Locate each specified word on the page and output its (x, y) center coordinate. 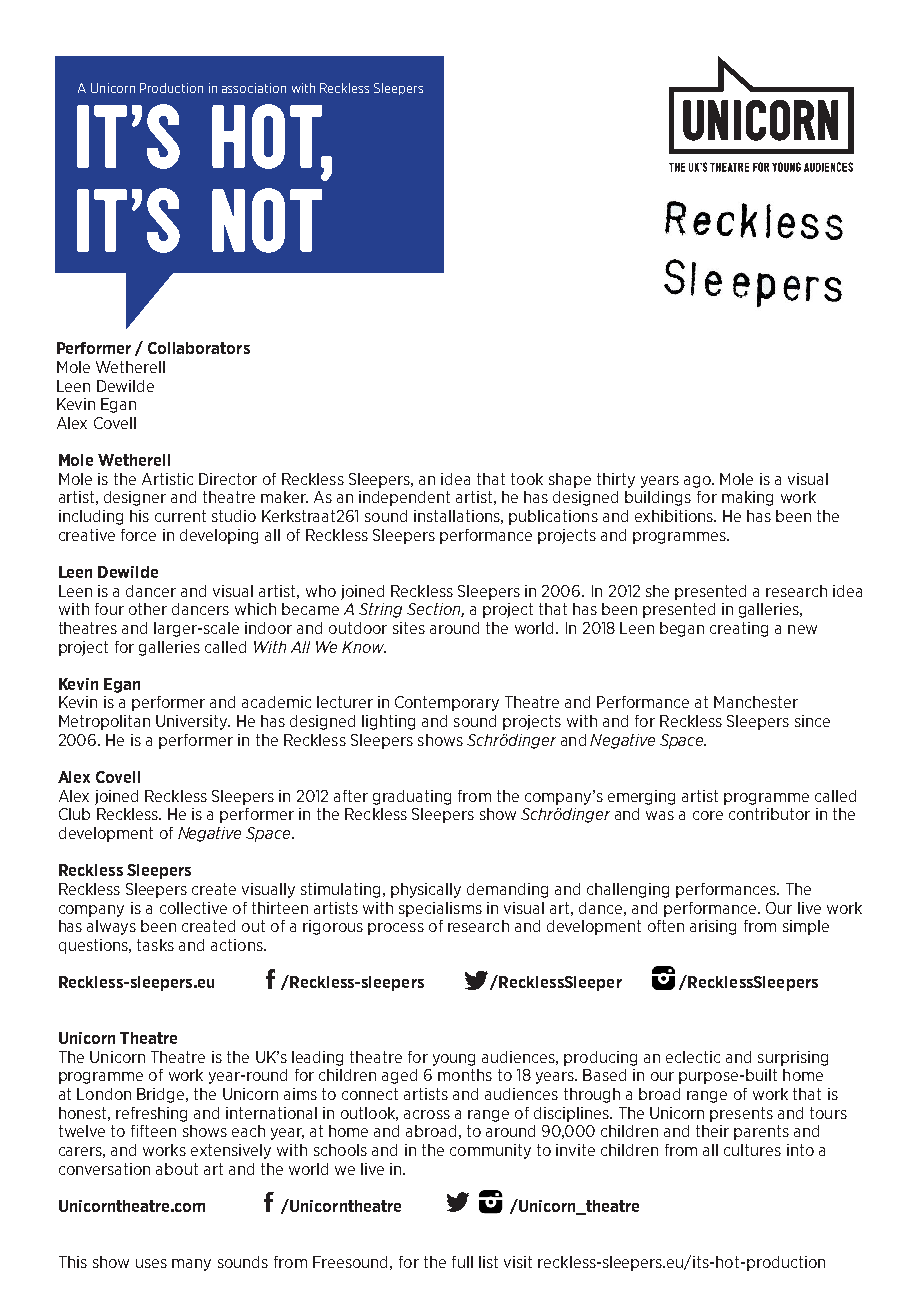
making (747, 498)
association (254, 88)
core (708, 815)
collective (193, 908)
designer (135, 498)
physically (426, 890)
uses (151, 1263)
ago (698, 482)
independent (404, 498)
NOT (267, 220)
